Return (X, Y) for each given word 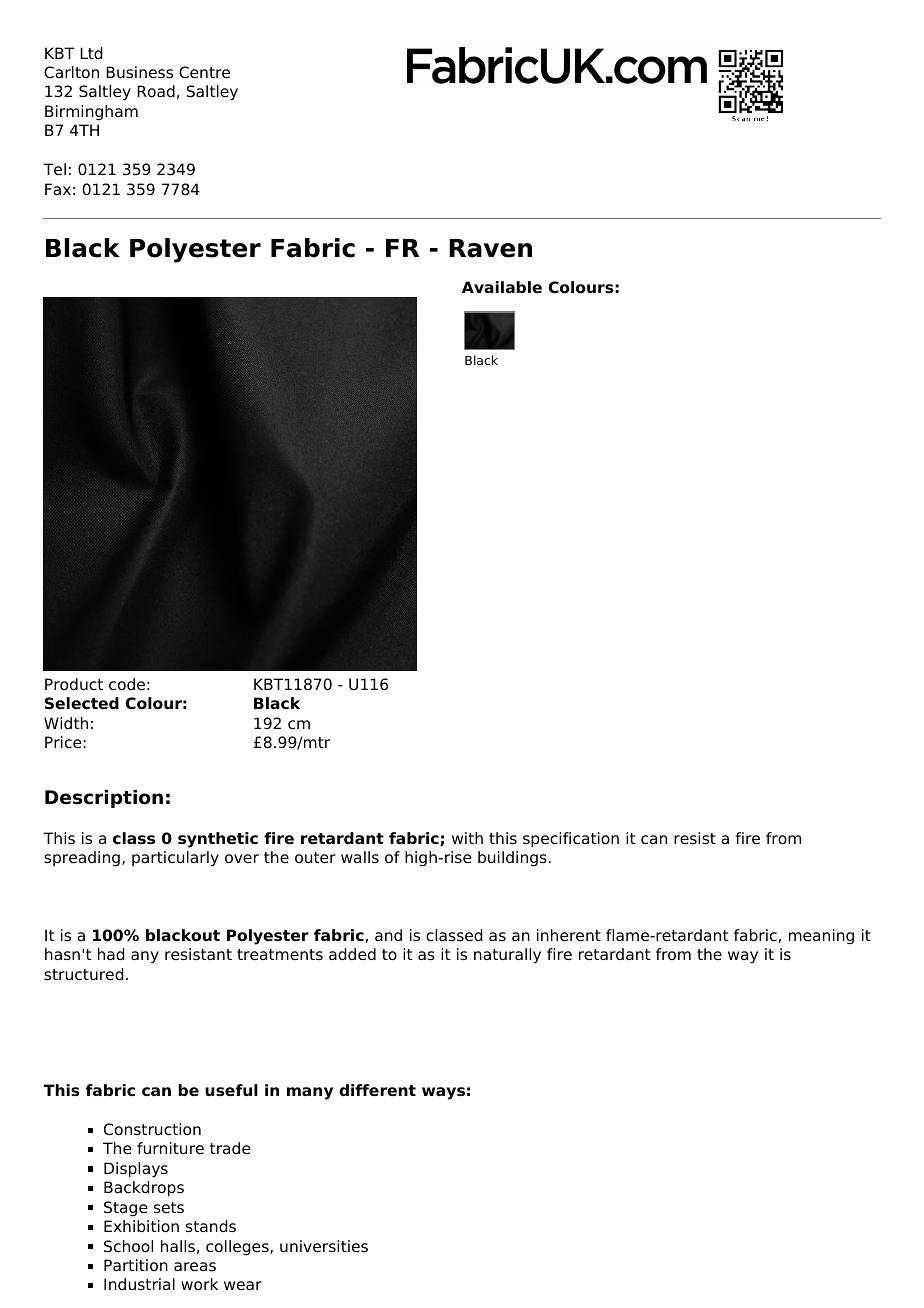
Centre (204, 72)
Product (74, 684)
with (467, 838)
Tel (54, 169)
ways (443, 1093)
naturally (507, 956)
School (128, 1246)
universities (324, 1246)
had (111, 954)
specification (571, 840)
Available (502, 287)
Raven (490, 248)
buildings (512, 859)
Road (156, 91)
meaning (821, 937)
